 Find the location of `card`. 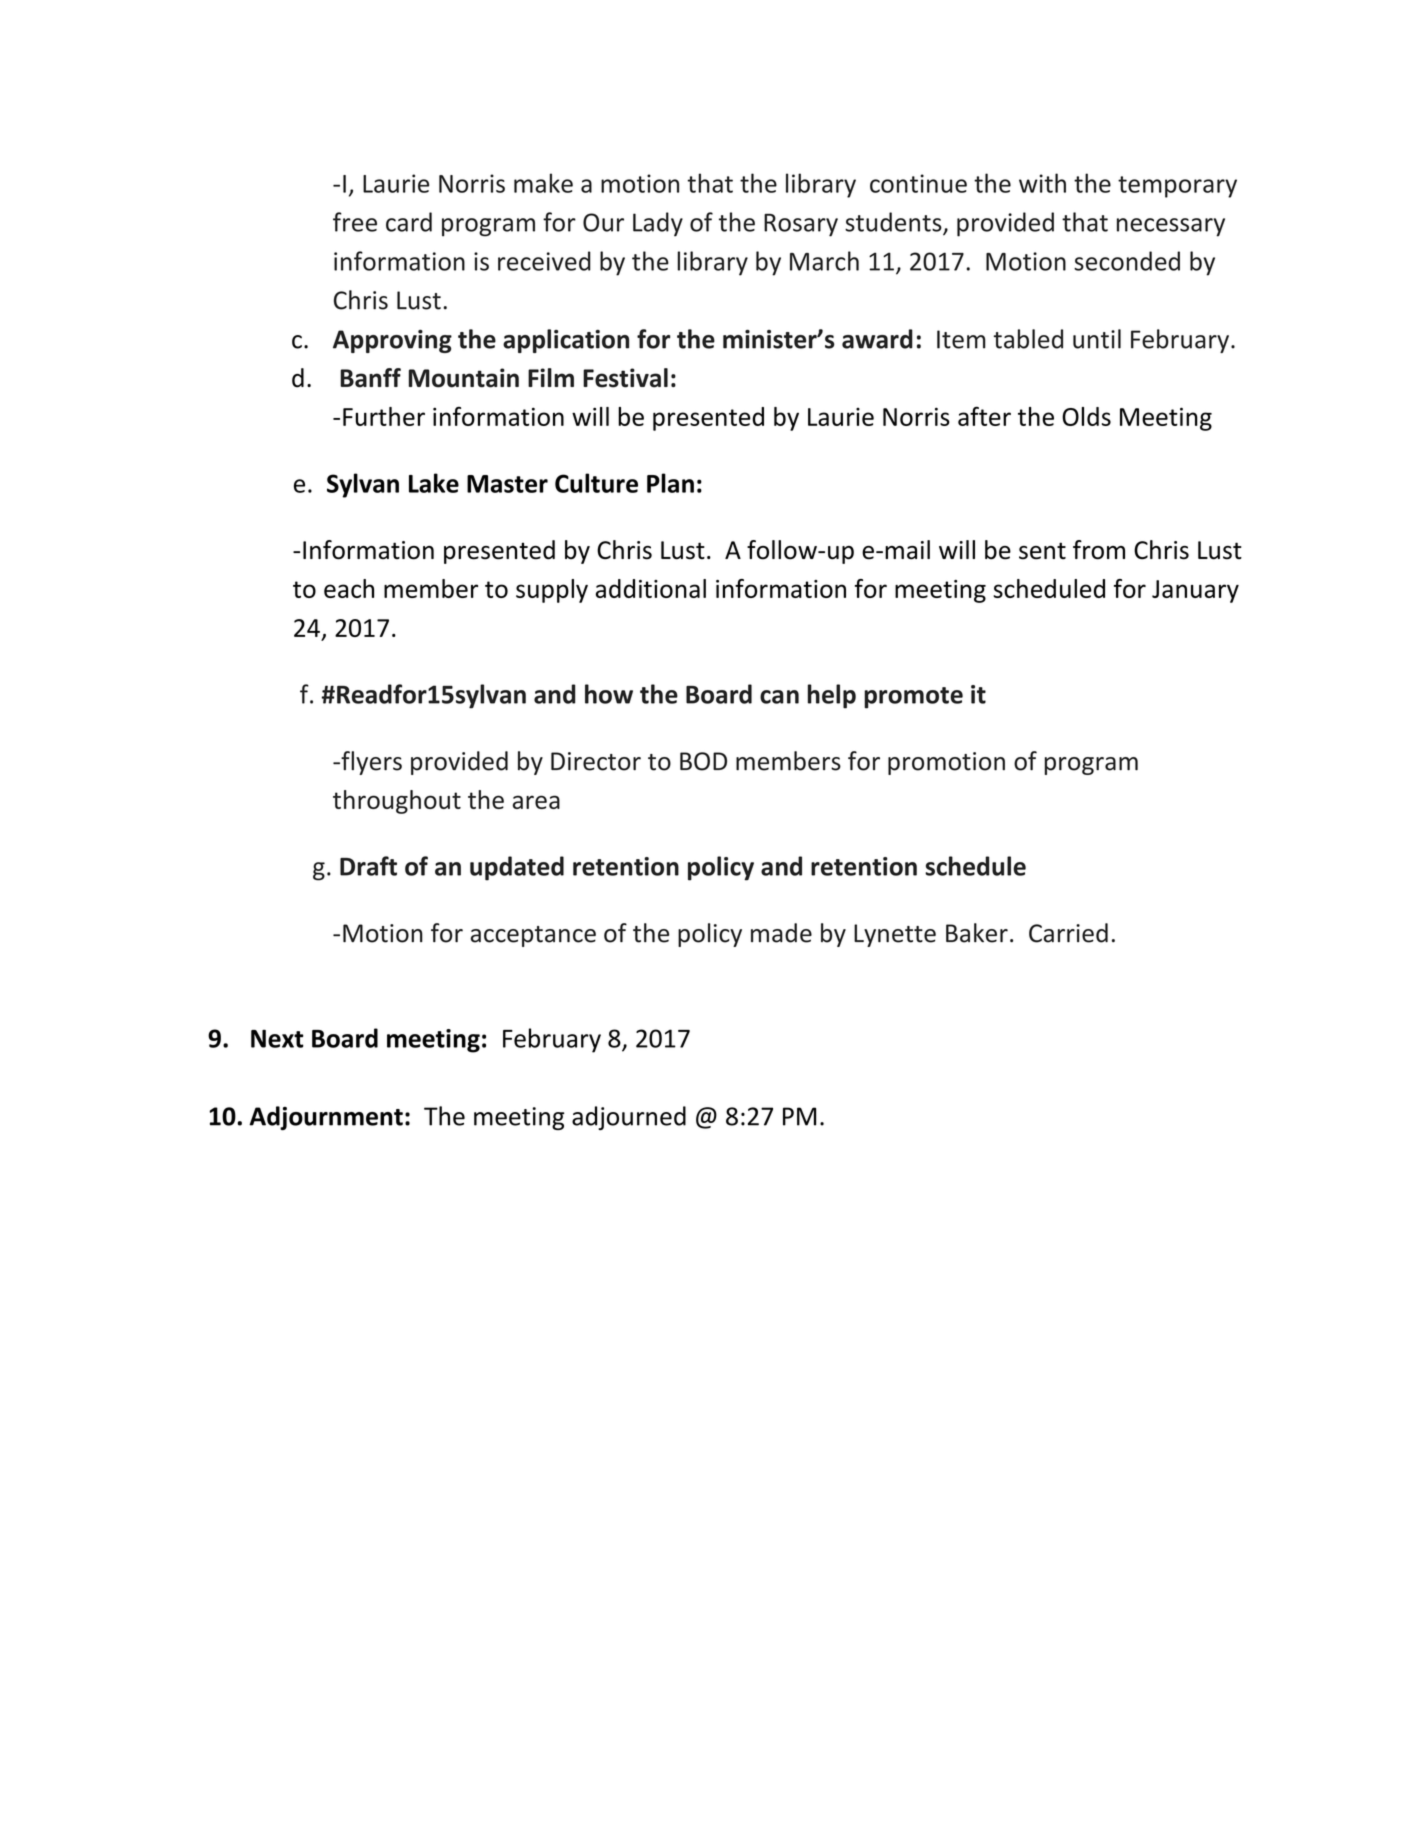

card is located at coordinates (409, 222).
